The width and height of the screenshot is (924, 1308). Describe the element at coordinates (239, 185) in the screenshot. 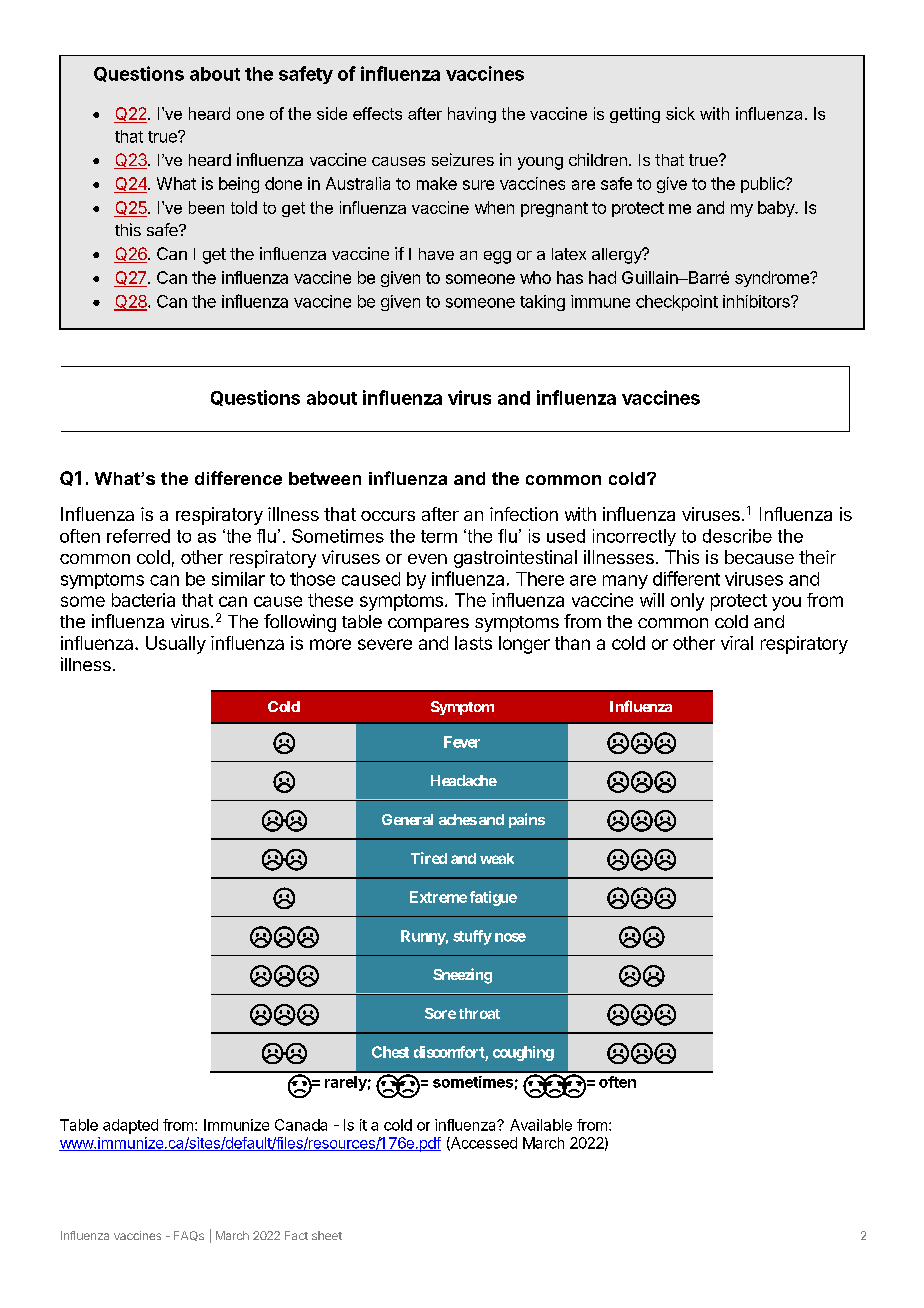

I see `being` at that location.
